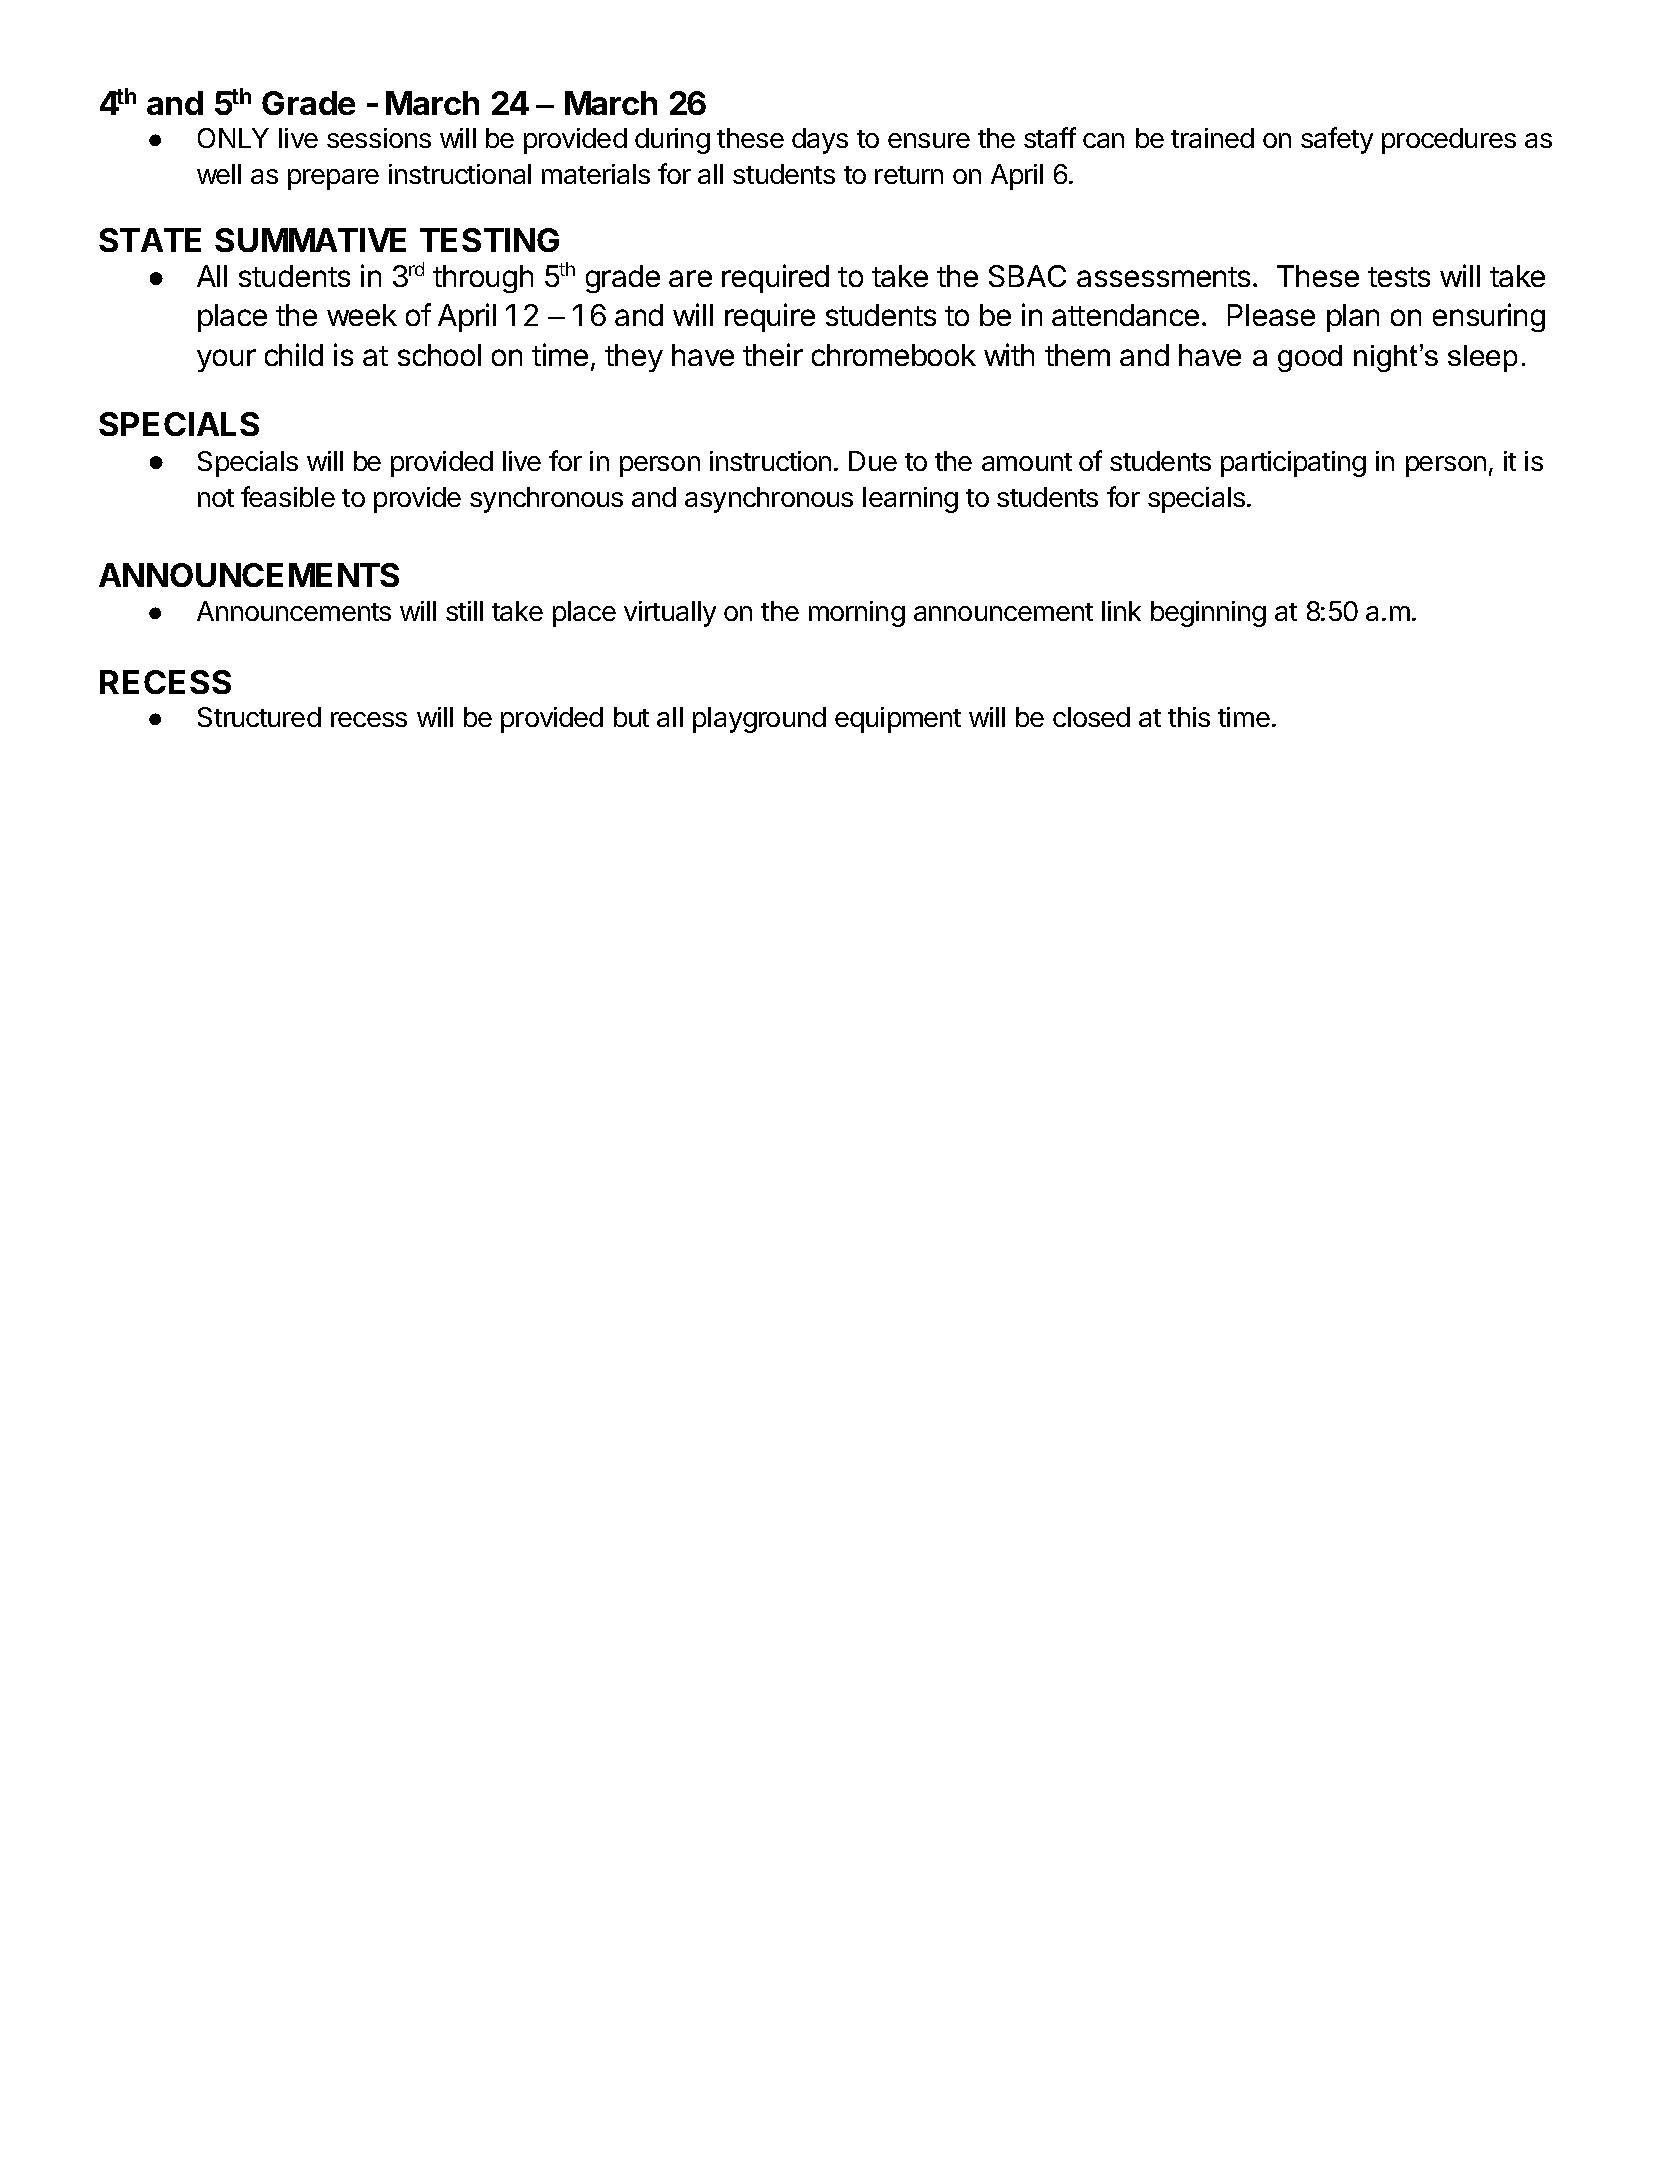  I want to click on feasible, so click(288, 496).
